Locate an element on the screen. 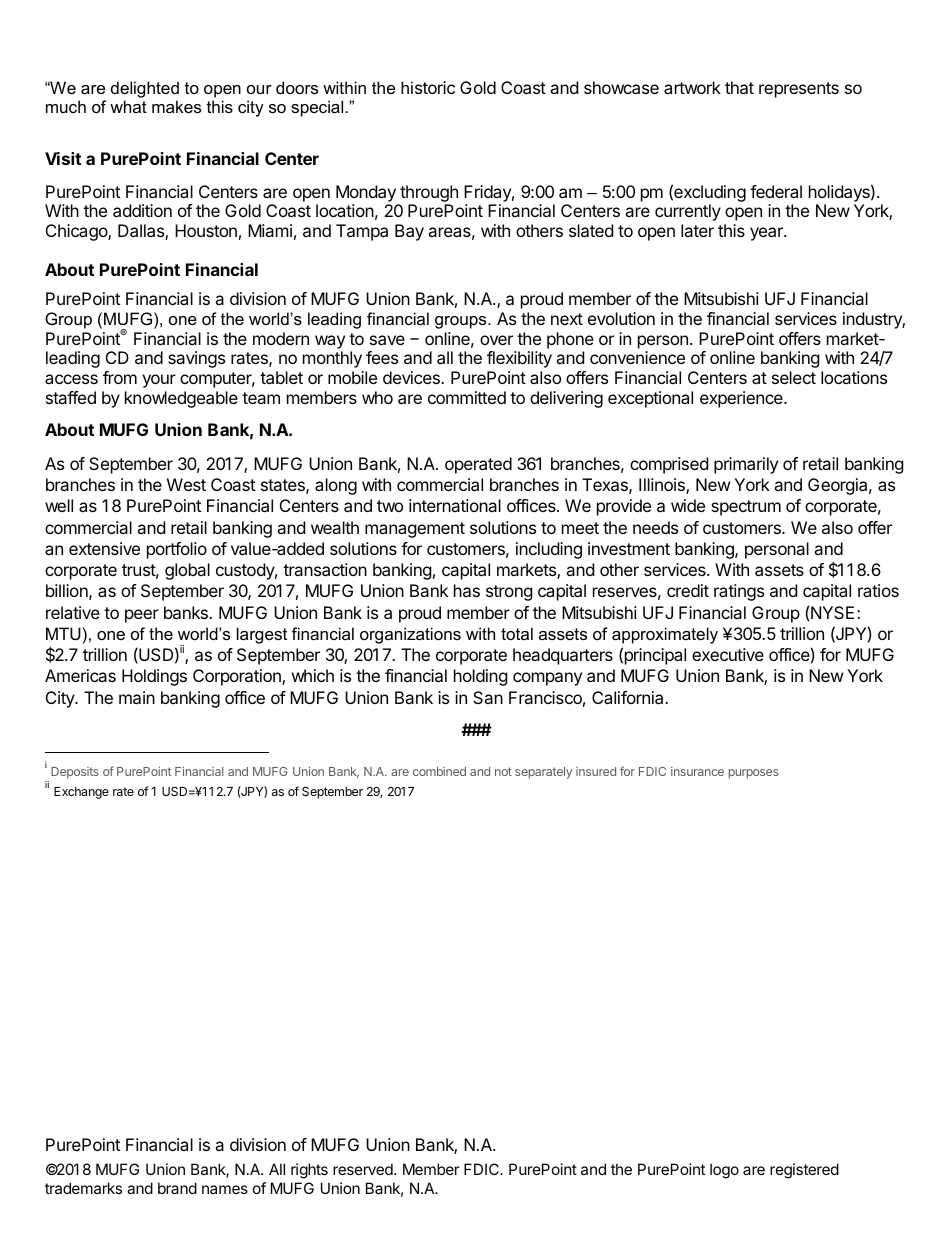 Image resolution: width=952 pixels, height=1233 pixels. makes is located at coordinates (176, 106).
